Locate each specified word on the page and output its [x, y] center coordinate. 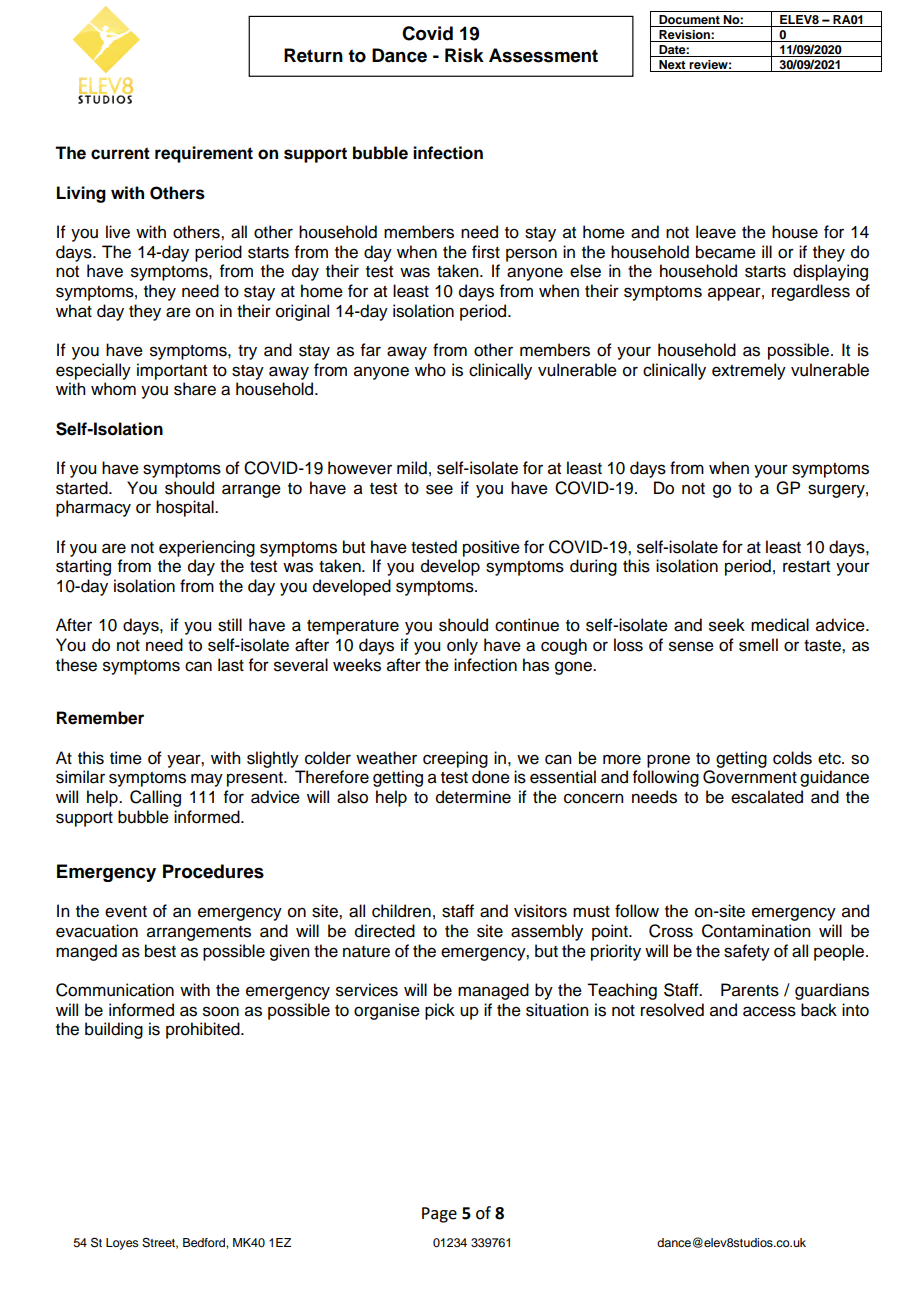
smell [758, 645]
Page [439, 1215]
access [769, 1011]
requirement [204, 154]
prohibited [204, 1030]
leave [716, 232]
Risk [464, 55]
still [230, 625]
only [462, 646]
